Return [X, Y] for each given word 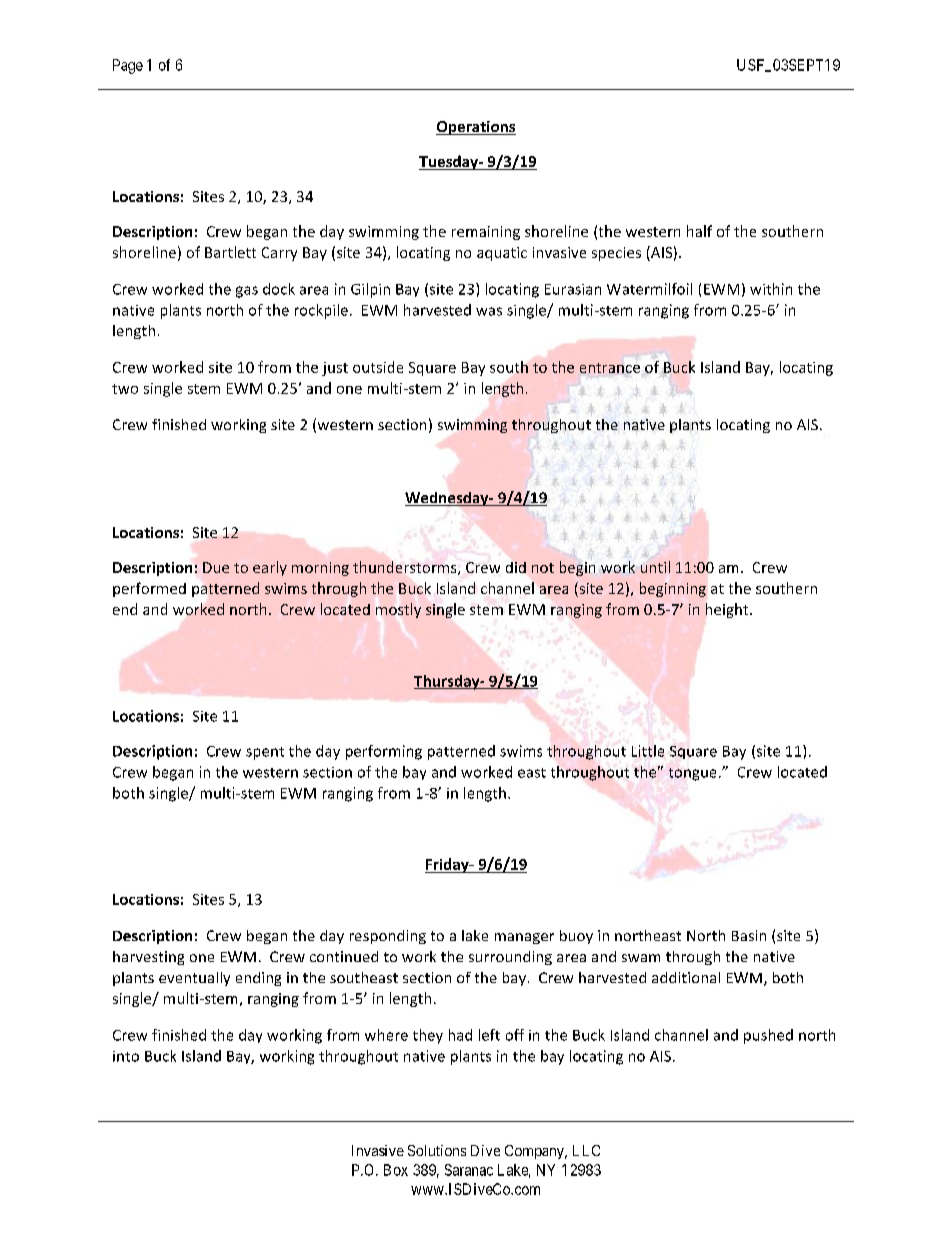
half [699, 231]
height [728, 610]
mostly [398, 610]
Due [216, 567]
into [126, 1056]
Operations [476, 128]
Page [128, 66]
